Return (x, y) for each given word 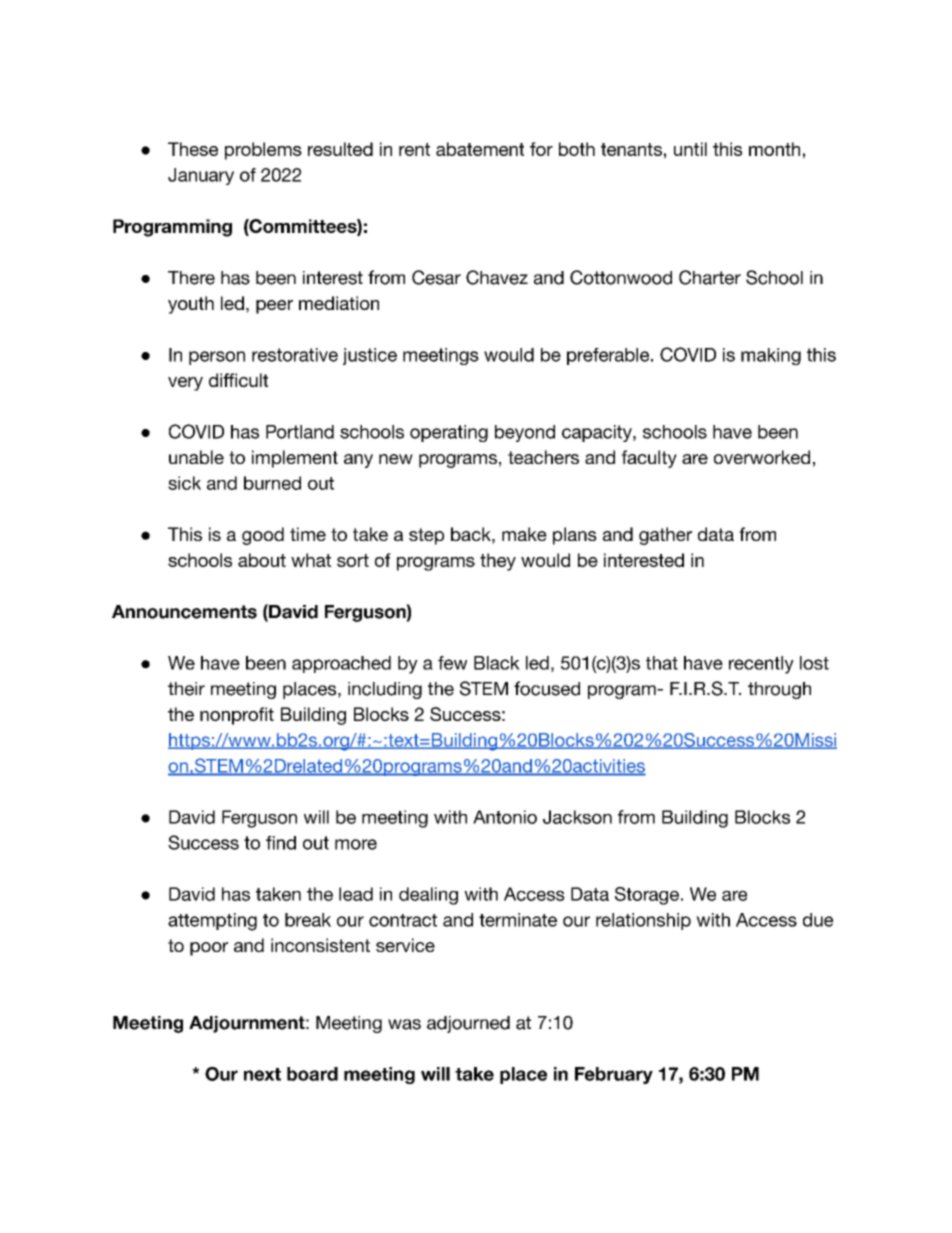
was (404, 1024)
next (262, 1074)
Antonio (505, 817)
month (774, 149)
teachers (543, 457)
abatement (480, 149)
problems (263, 151)
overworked (762, 457)
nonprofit (237, 716)
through (779, 690)
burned (272, 483)
